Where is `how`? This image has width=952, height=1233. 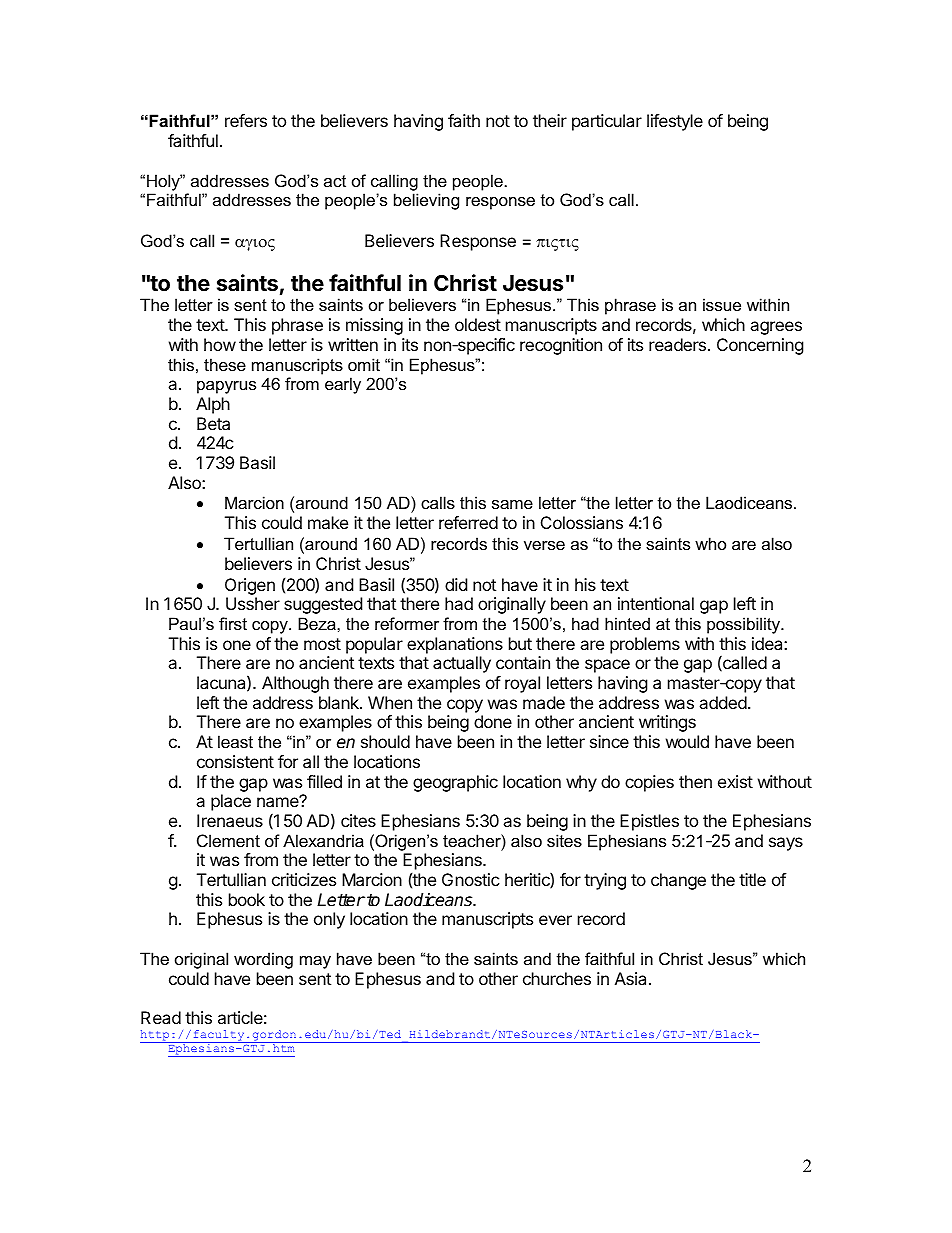
how is located at coordinates (220, 344).
